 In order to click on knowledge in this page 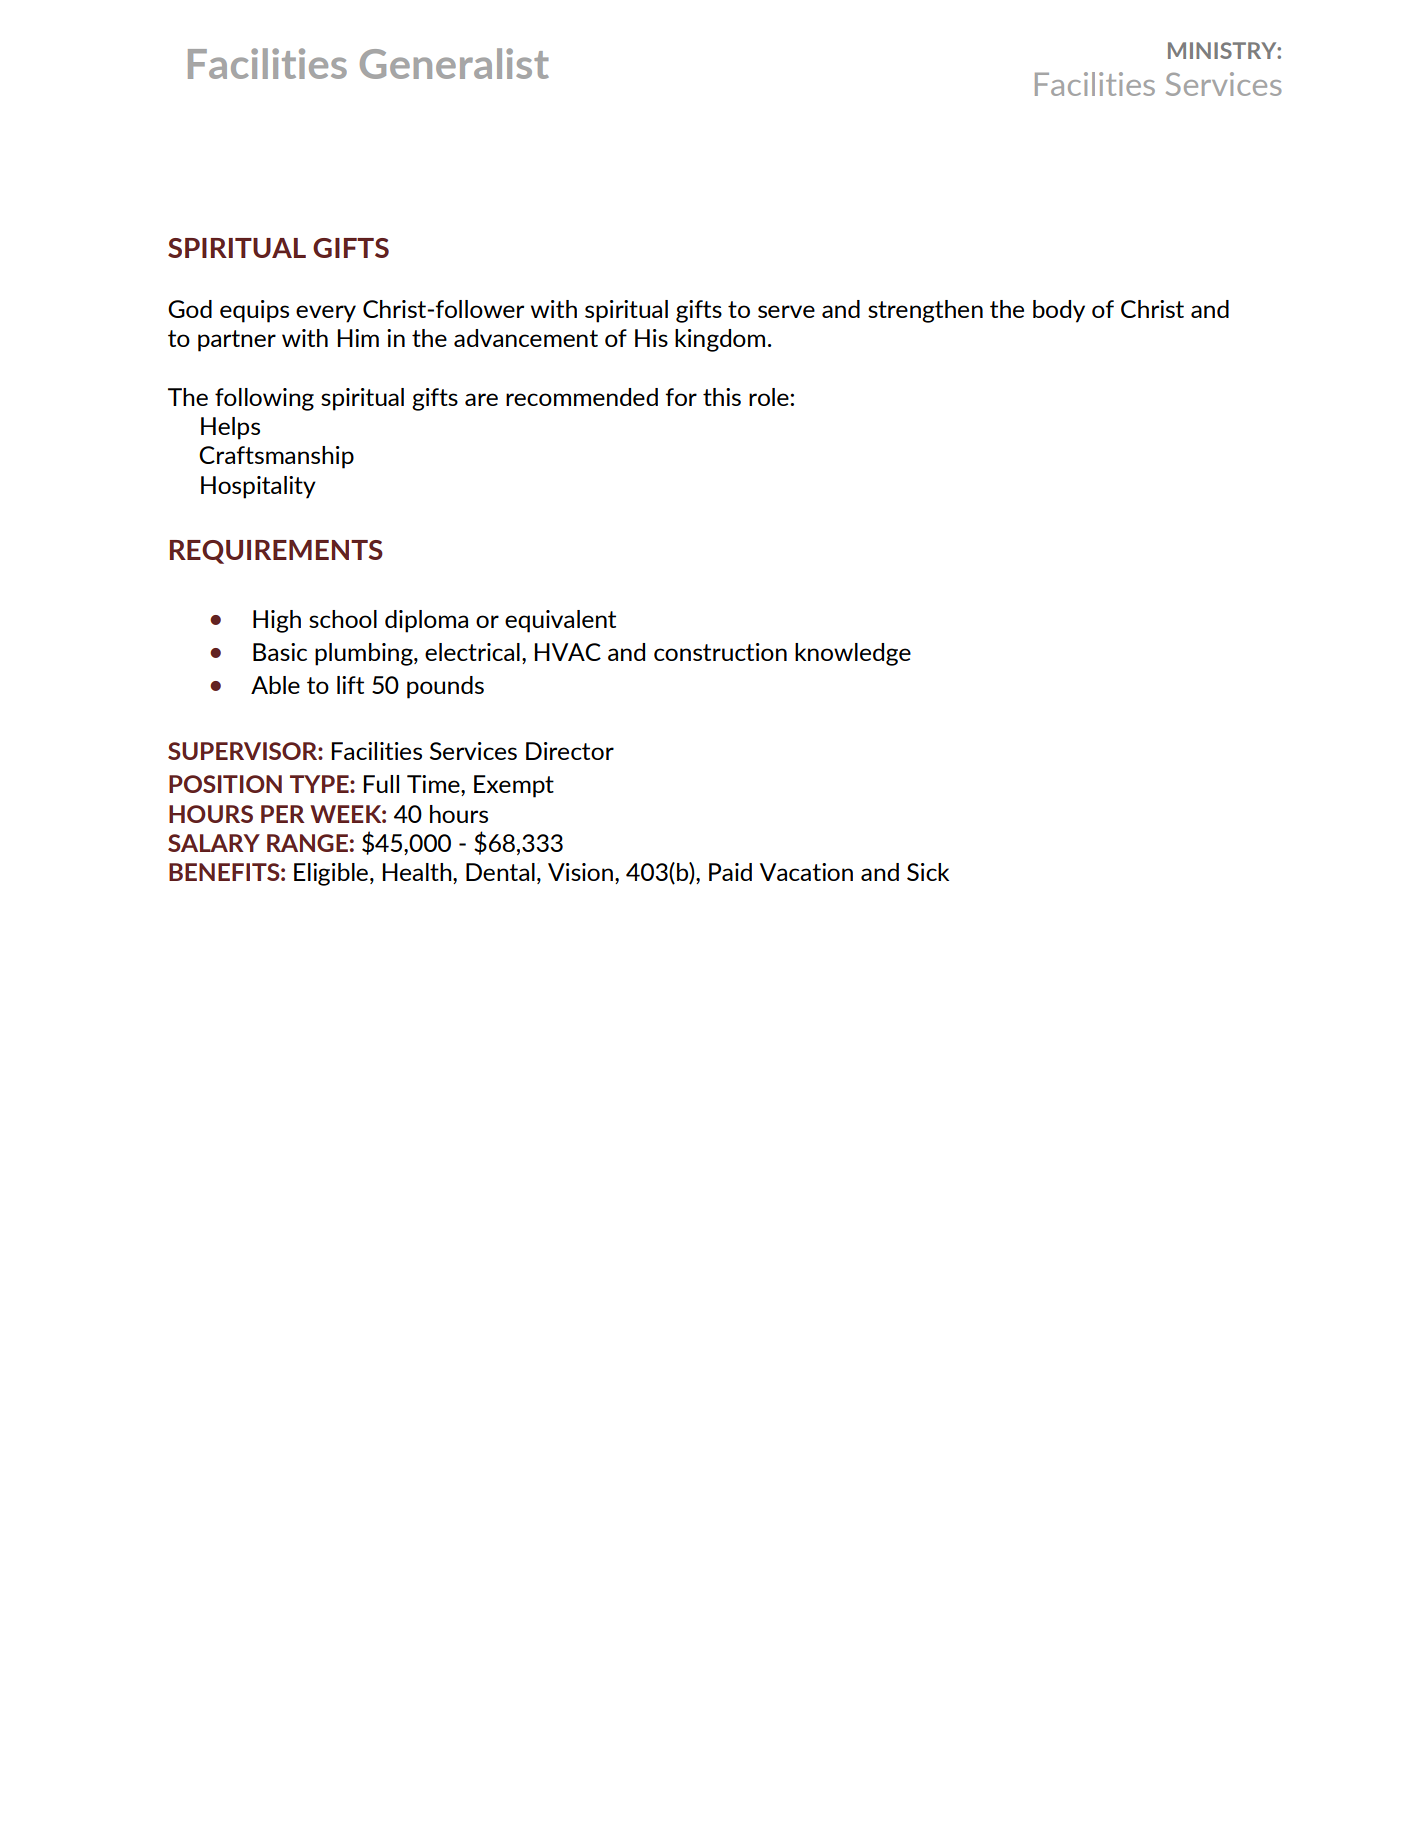, I will do `click(853, 654)`.
